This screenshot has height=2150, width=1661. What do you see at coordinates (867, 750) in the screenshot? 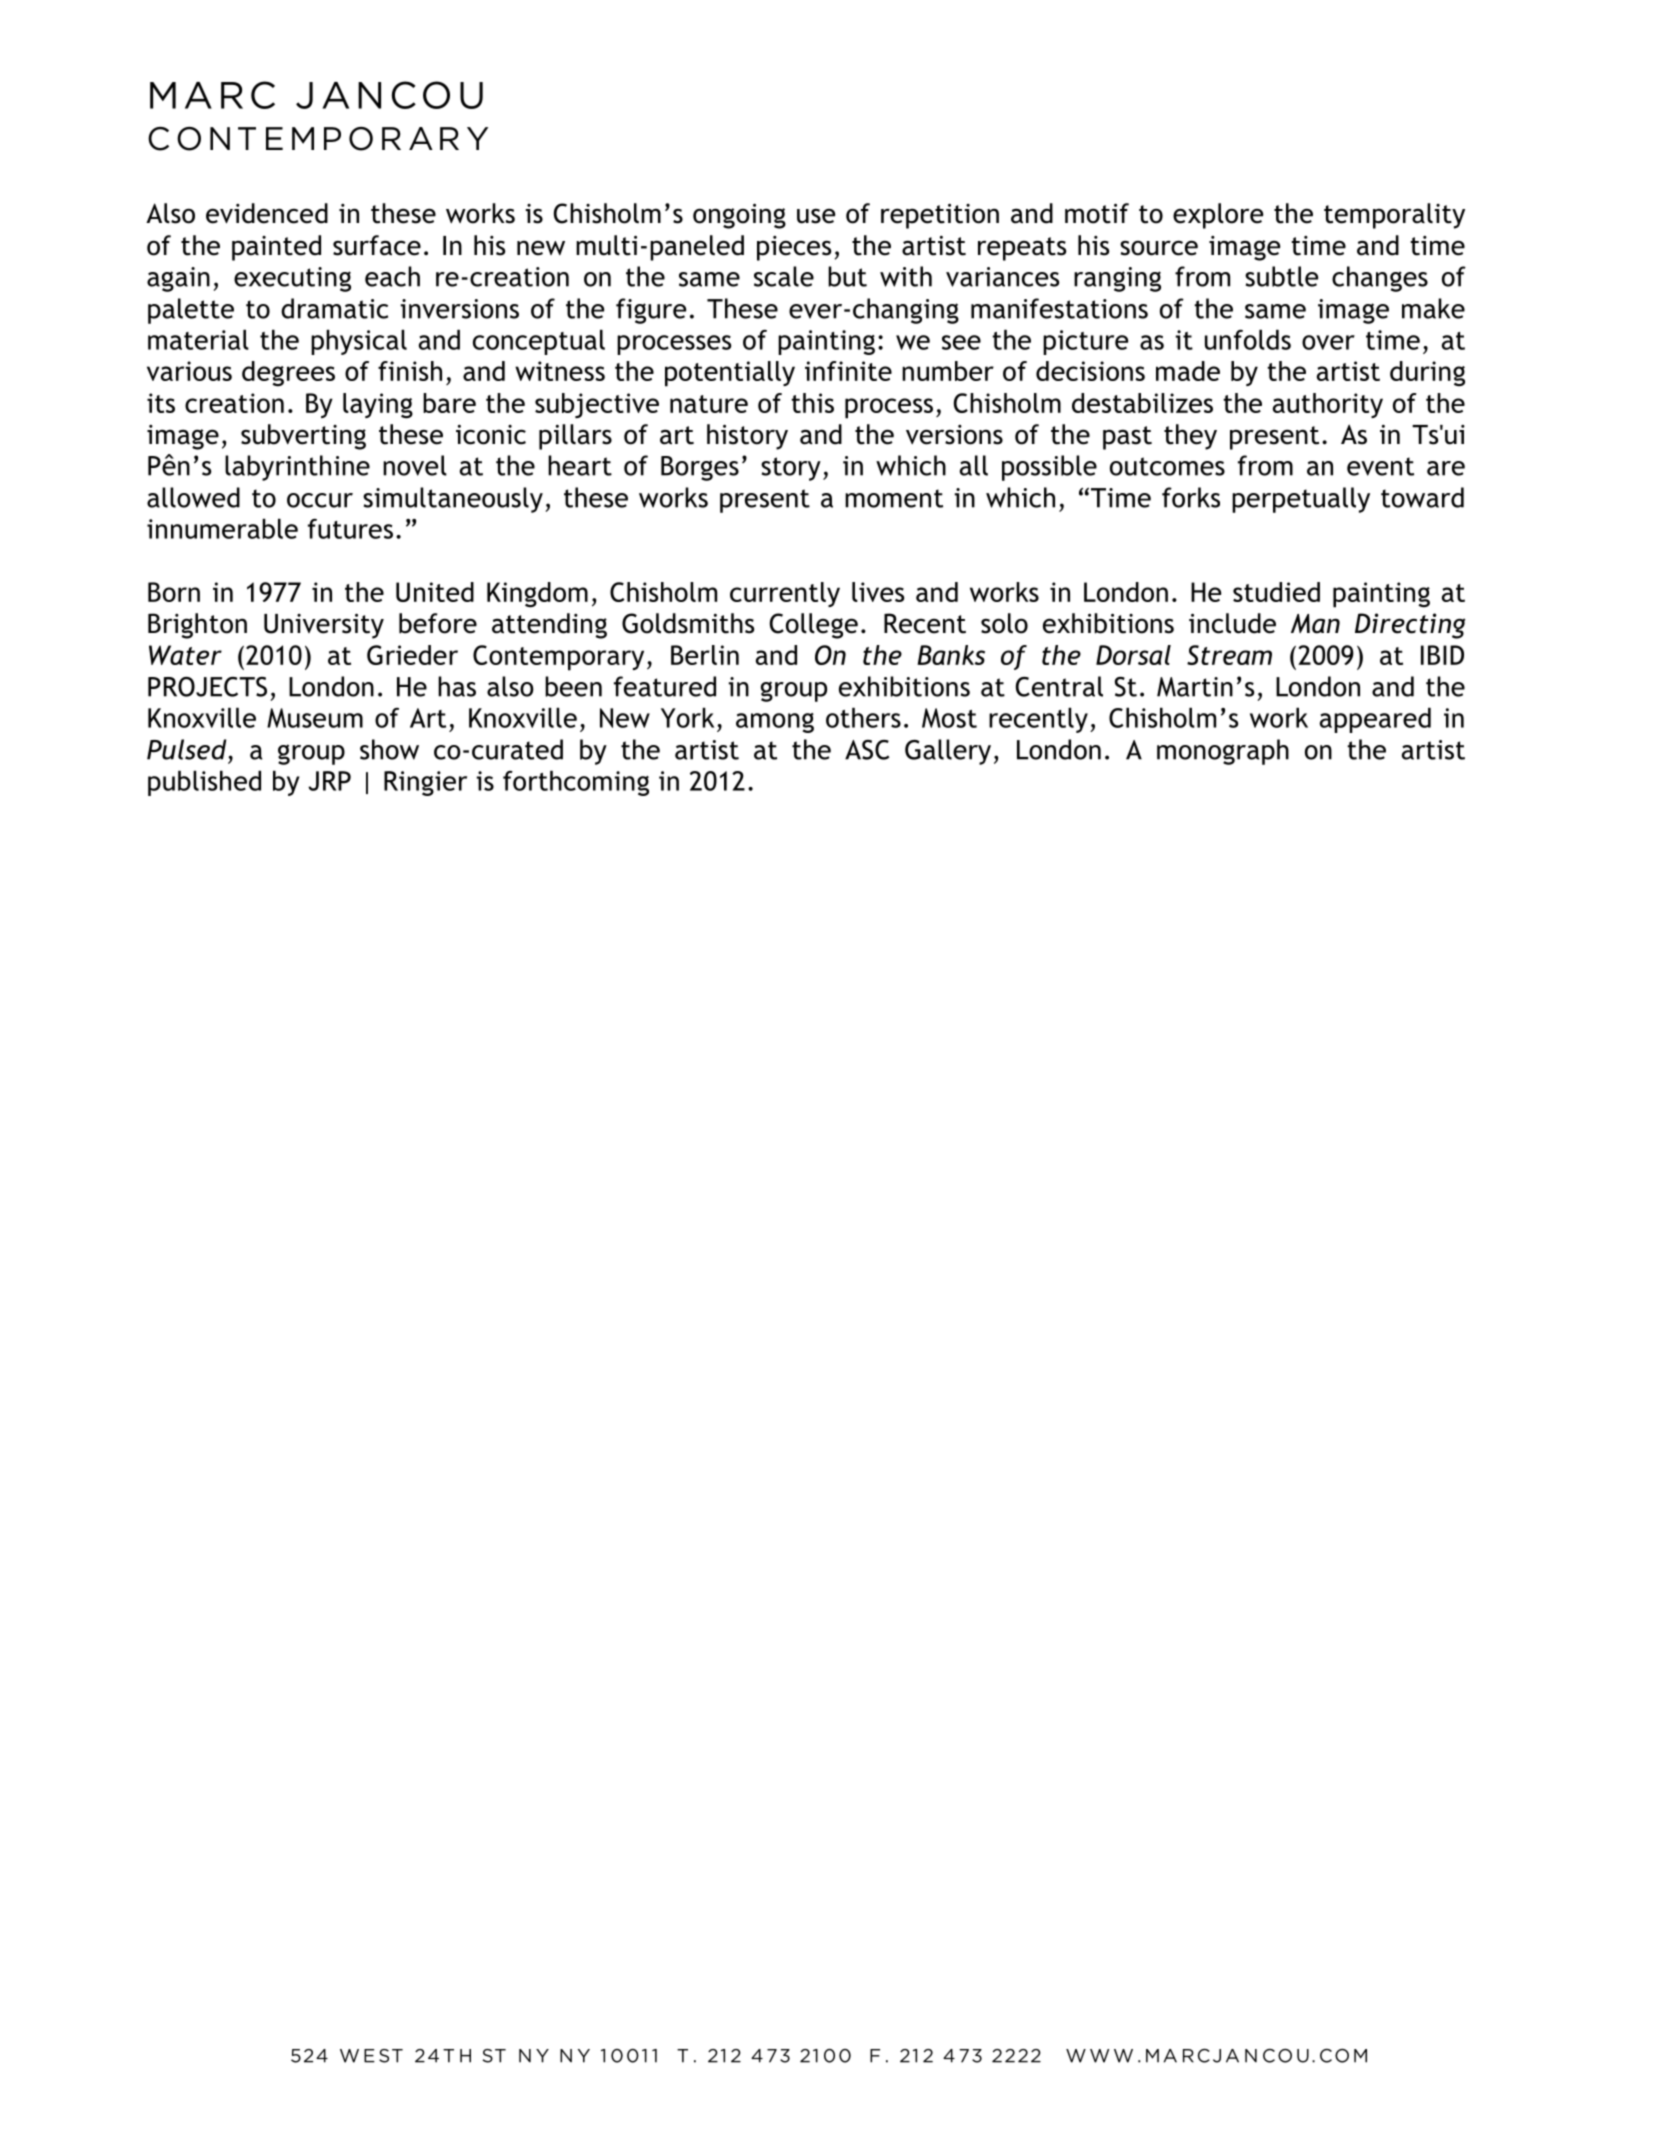
I see `ASC` at bounding box center [867, 750].
